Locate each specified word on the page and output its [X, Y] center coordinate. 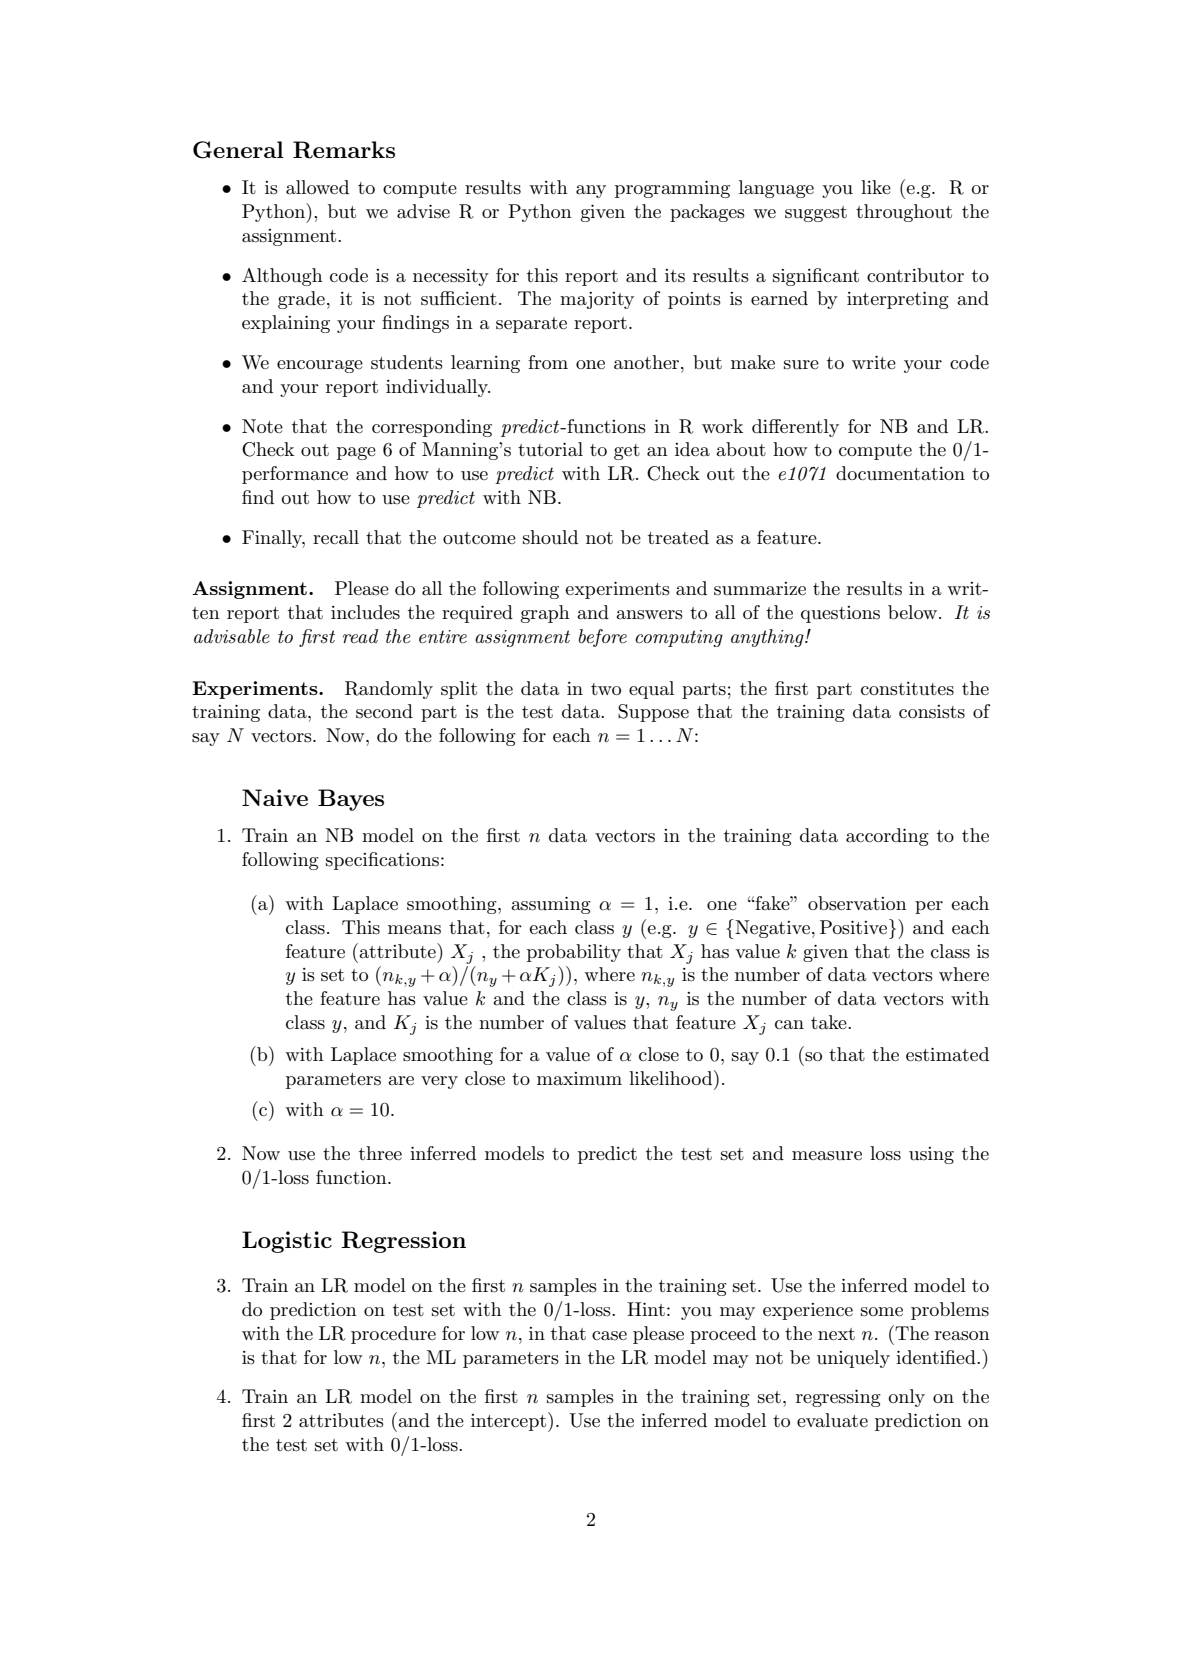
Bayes [351, 800]
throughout [904, 213]
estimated [947, 1054]
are [401, 1080]
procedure [393, 1335]
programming [672, 189]
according [887, 837]
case [609, 1336]
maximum [579, 1079]
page [356, 453]
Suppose [653, 713]
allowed [317, 187]
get [627, 452]
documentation [900, 473]
